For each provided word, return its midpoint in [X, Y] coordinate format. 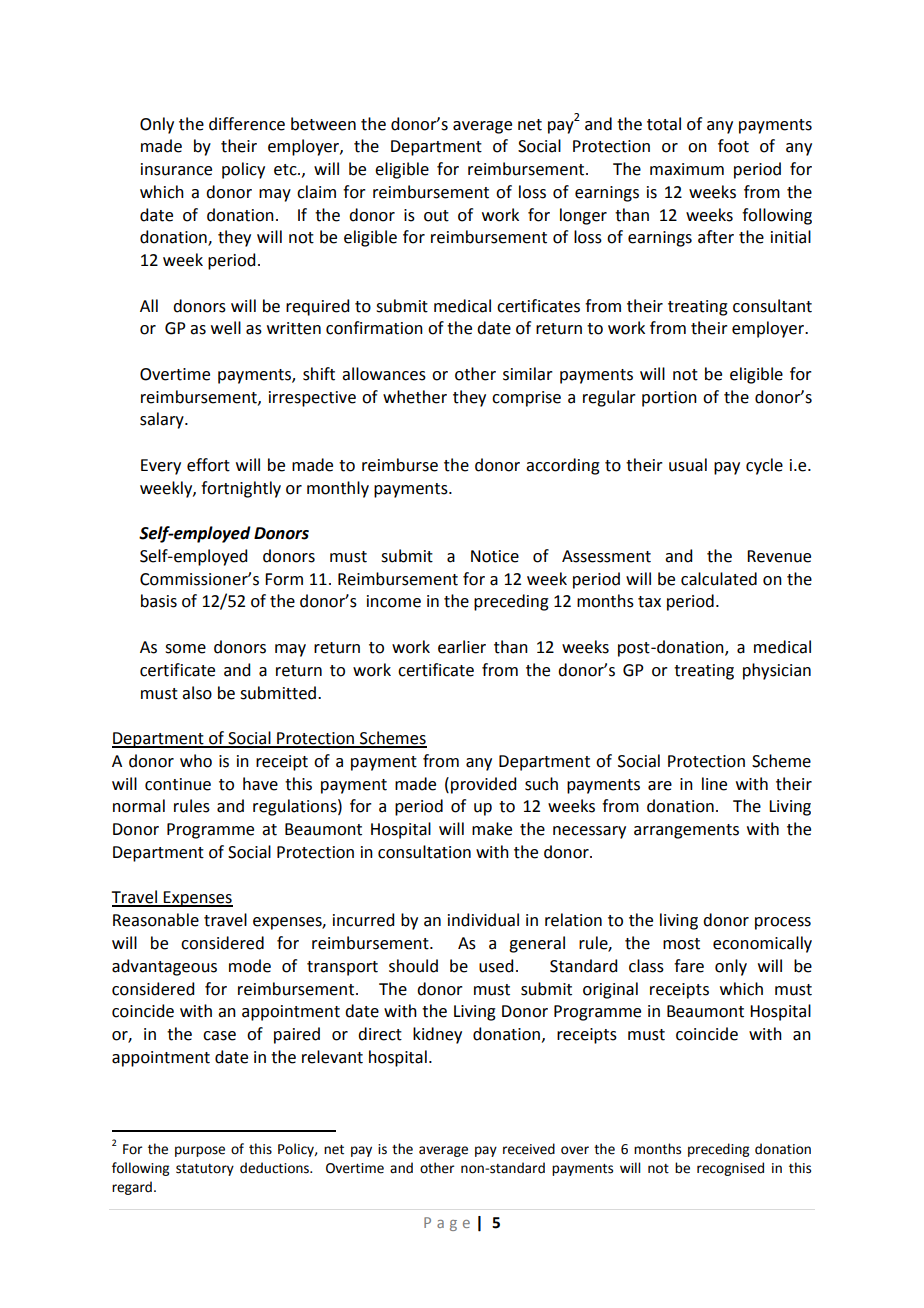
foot [733, 146]
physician [777, 671]
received [529, 1149]
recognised [730, 1169]
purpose [200, 1151]
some [185, 649]
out [436, 216]
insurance [176, 169]
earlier [462, 647]
